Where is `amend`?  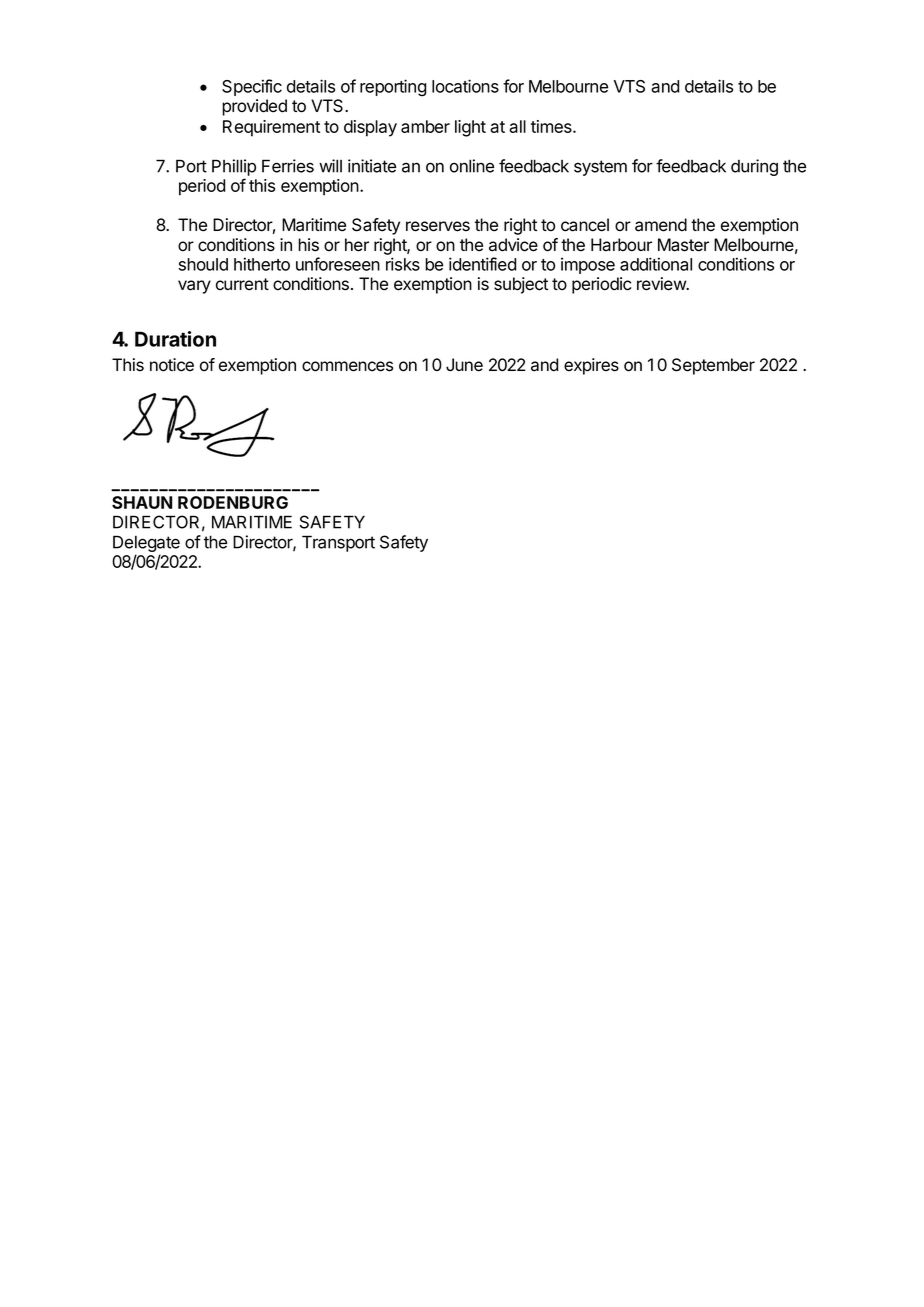 amend is located at coordinates (661, 225).
